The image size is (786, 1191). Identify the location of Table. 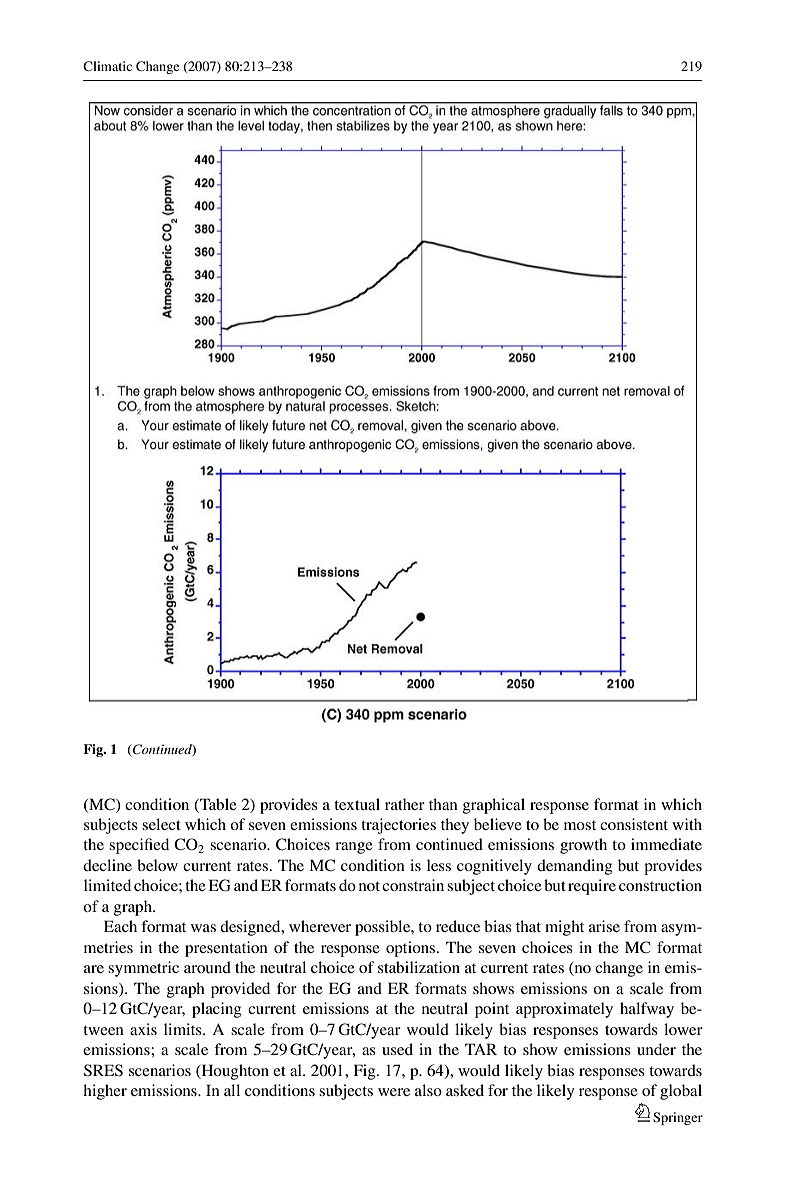
(217, 804).
